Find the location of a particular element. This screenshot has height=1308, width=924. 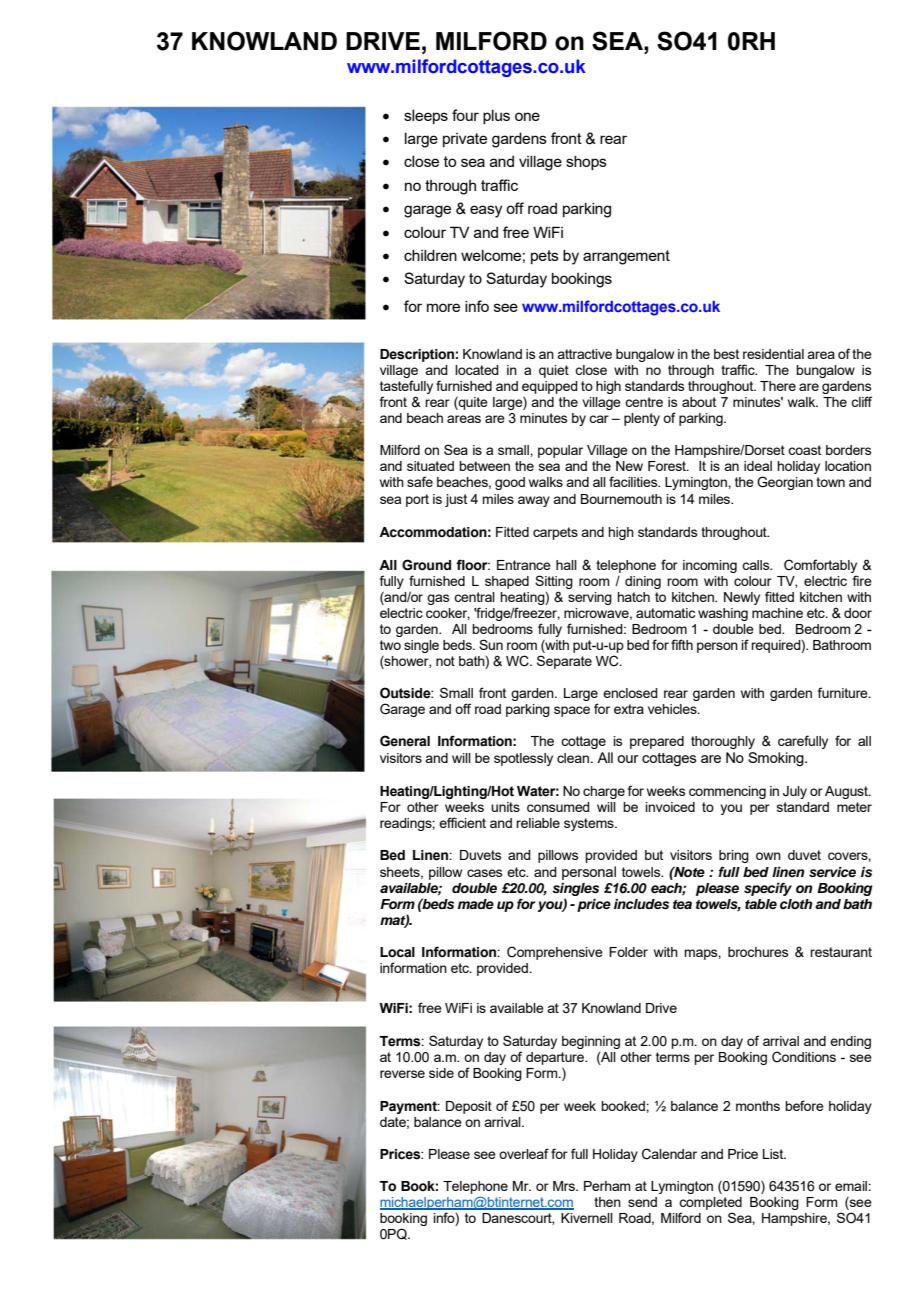

efficient is located at coordinates (462, 822).
